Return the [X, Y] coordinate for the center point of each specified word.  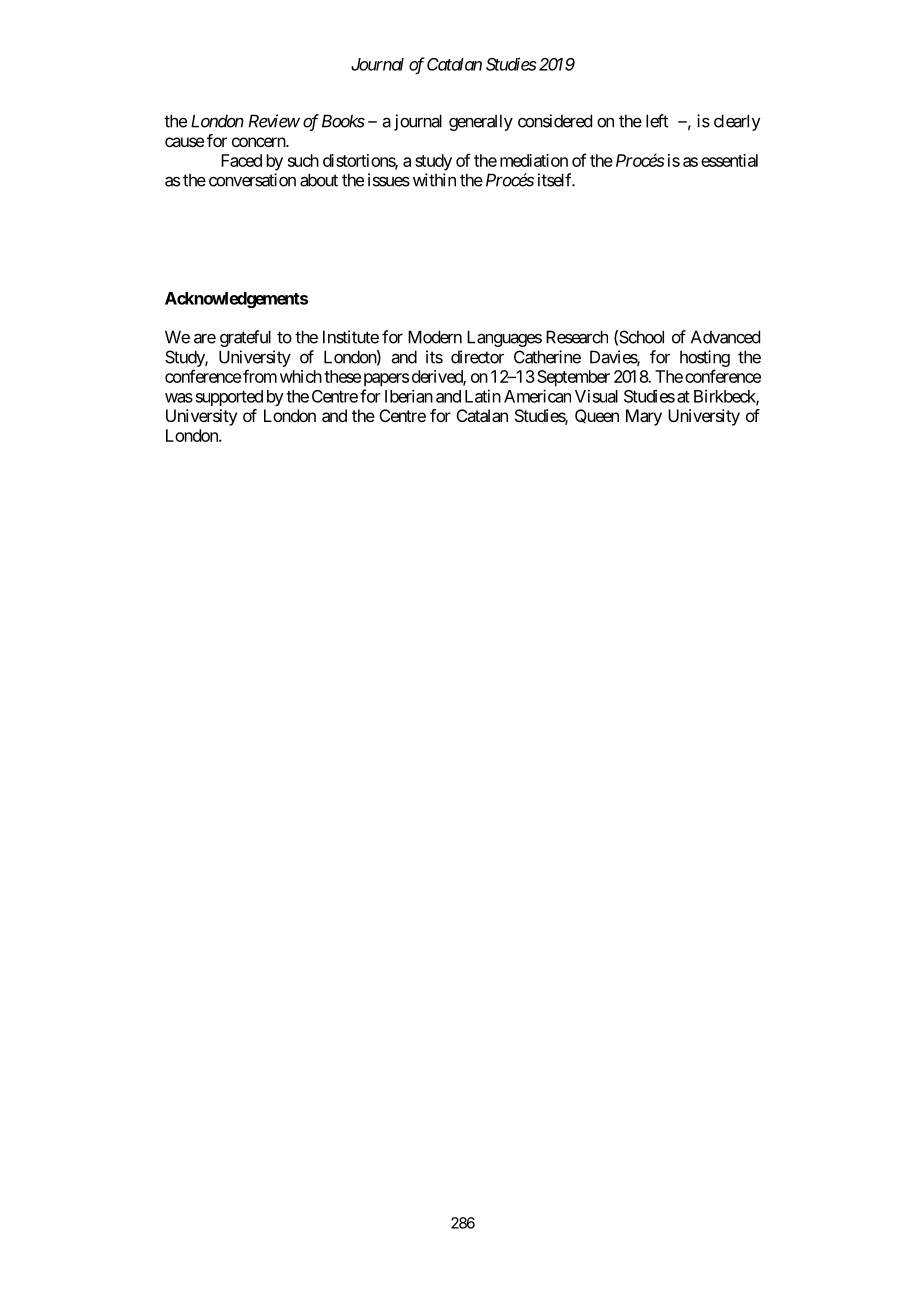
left [657, 121]
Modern [435, 337]
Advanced [725, 337]
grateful [245, 338]
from [260, 376]
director [477, 357]
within [434, 180]
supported [229, 398]
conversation [252, 180]
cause [184, 142]
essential [729, 160]
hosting [705, 358]
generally [481, 122]
